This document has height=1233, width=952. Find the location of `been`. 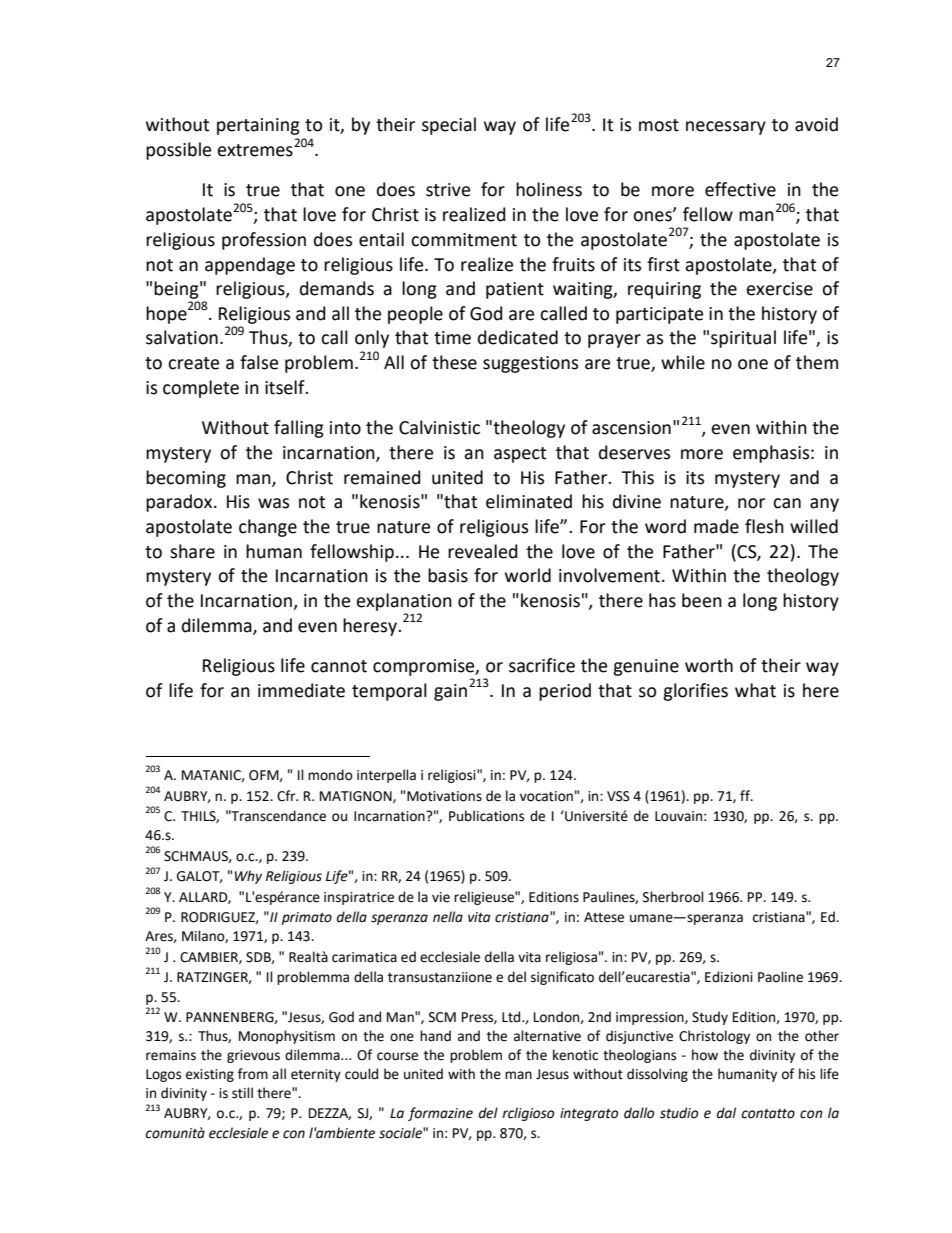

been is located at coordinates (702, 600).
